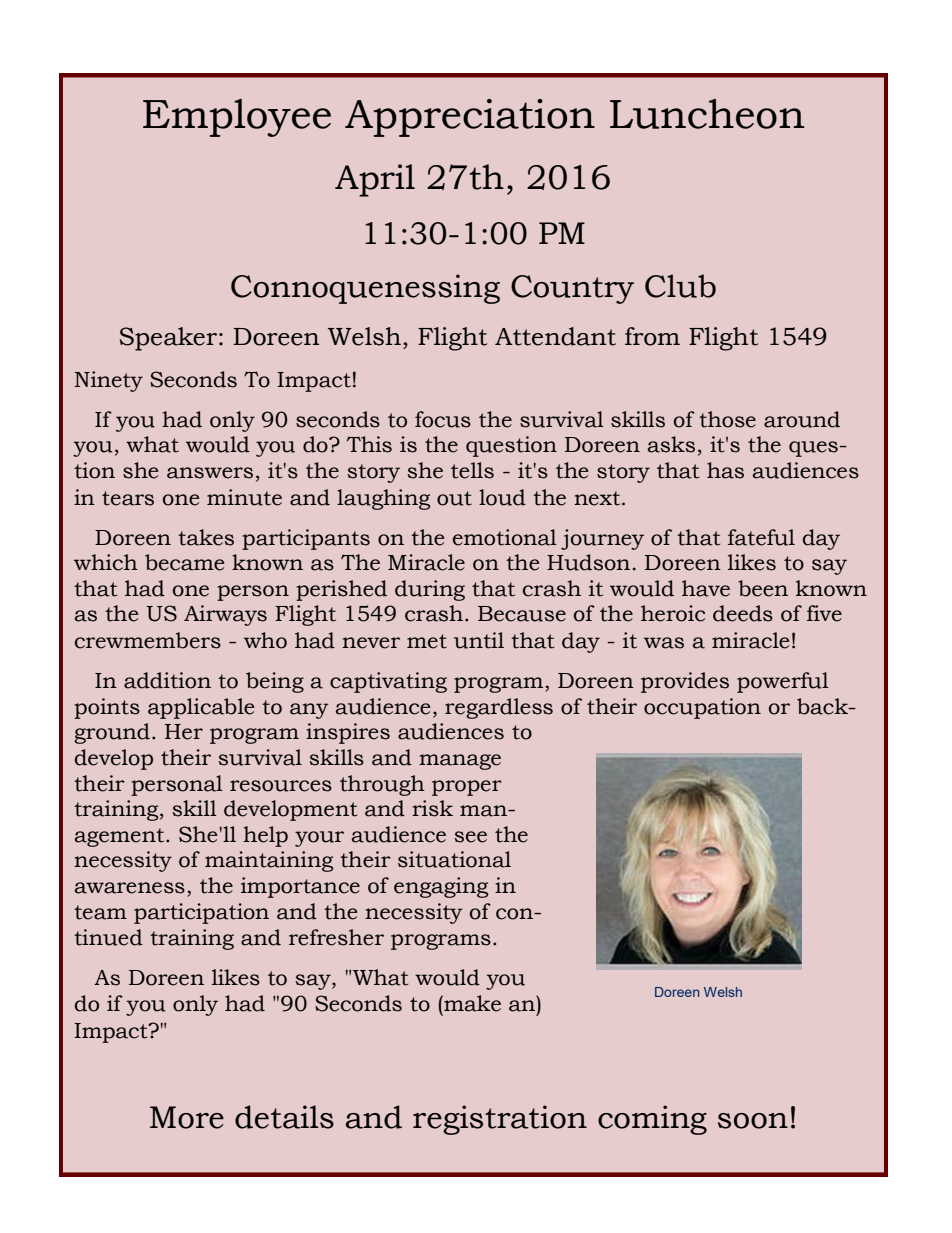 This screenshot has height=1233, width=952. I want to click on powerful, so click(783, 682).
